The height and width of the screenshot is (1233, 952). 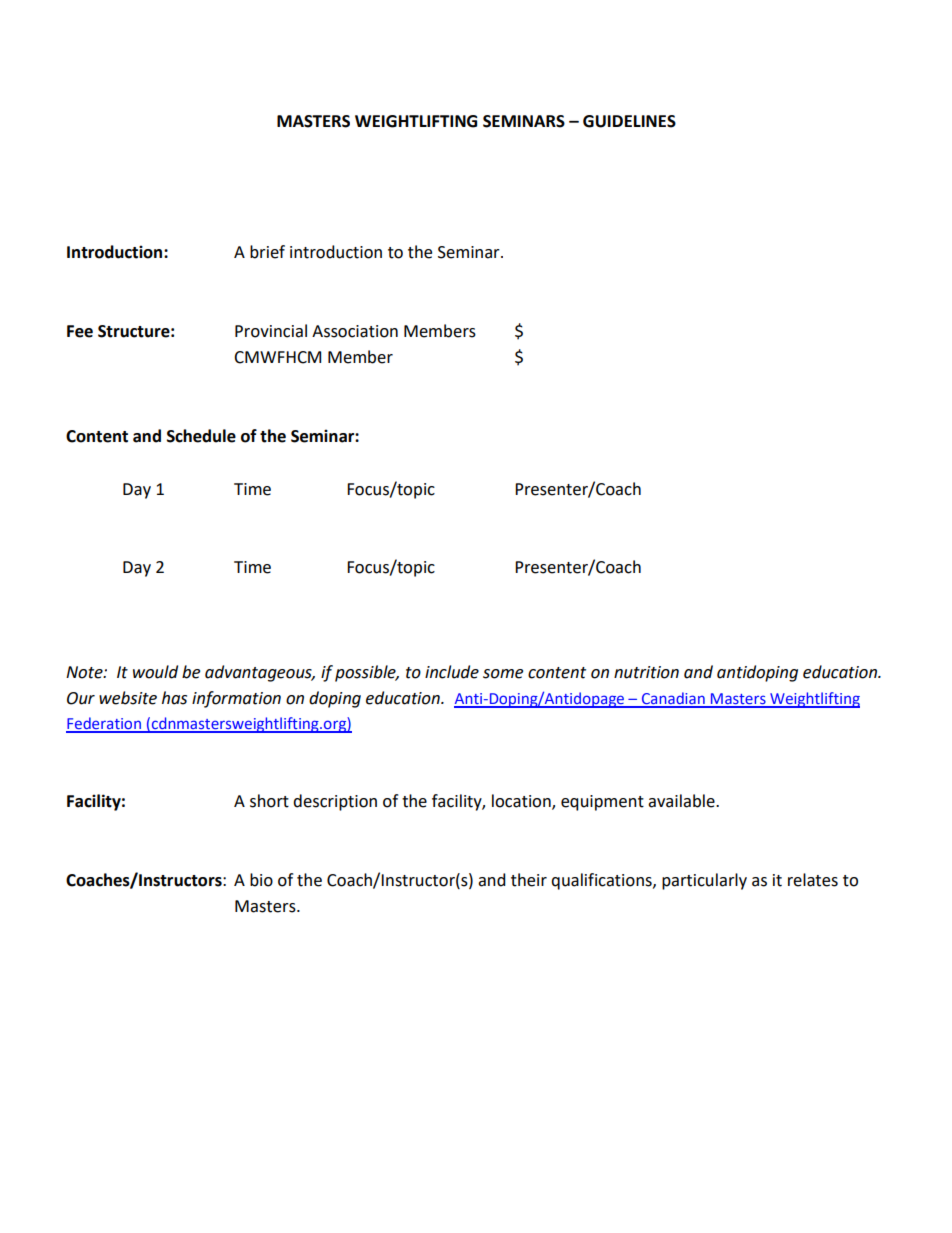 I want to click on location, so click(x=522, y=802).
